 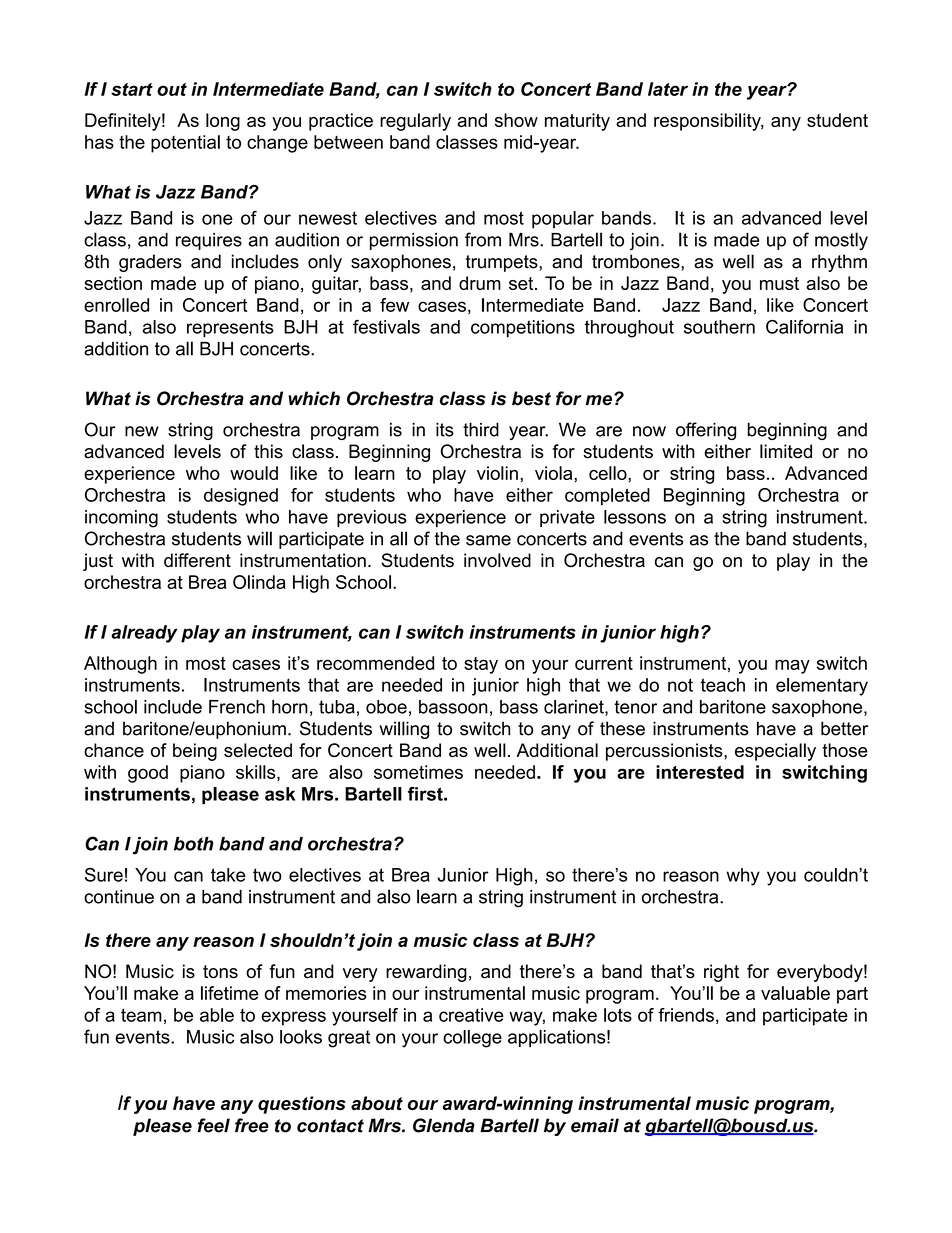 What do you see at coordinates (254, 473) in the page?
I see `would` at bounding box center [254, 473].
